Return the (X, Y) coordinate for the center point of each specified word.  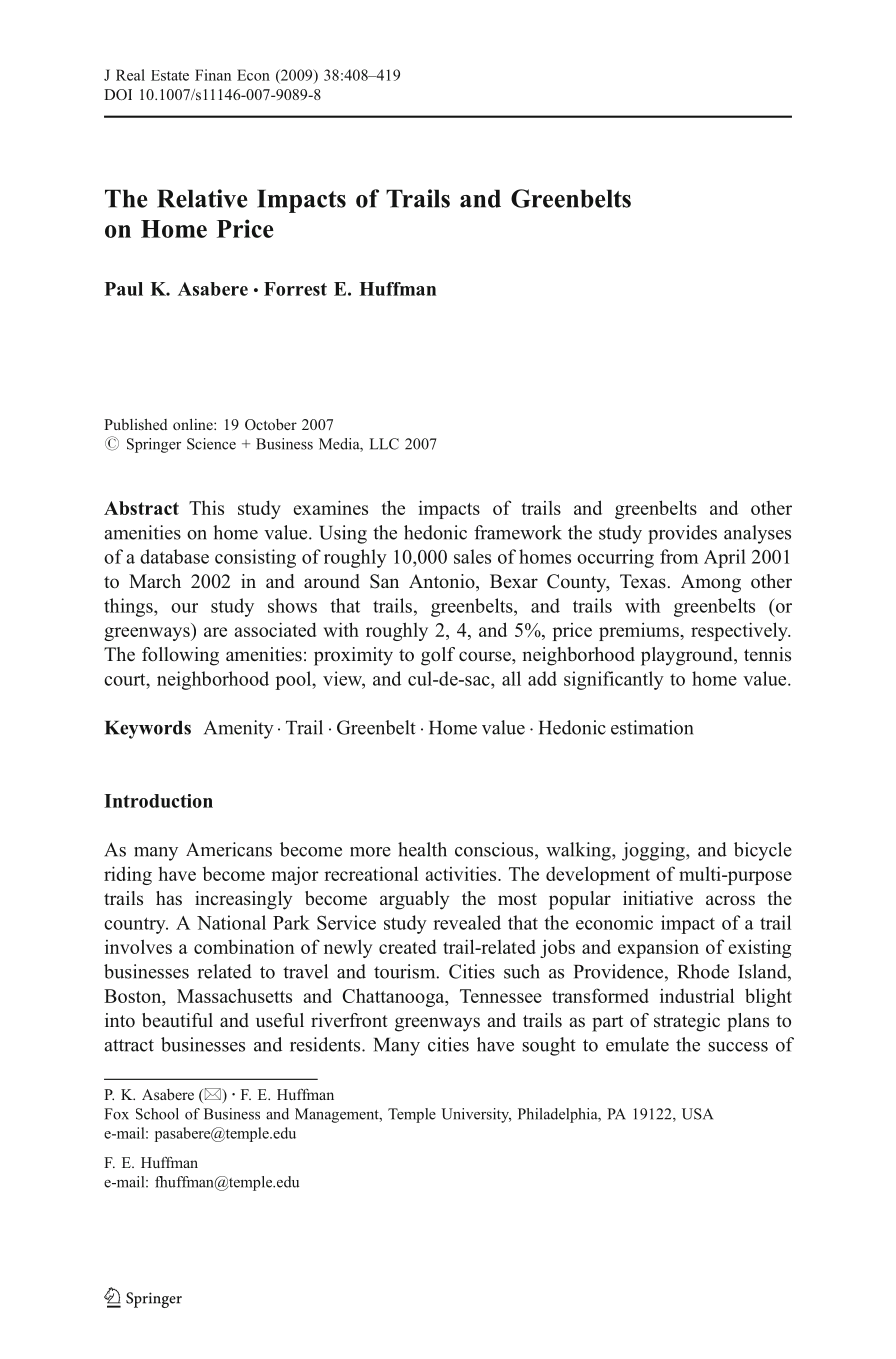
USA (697, 1114)
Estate (170, 75)
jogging (654, 851)
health (422, 849)
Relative (202, 198)
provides (682, 534)
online (194, 424)
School (157, 1114)
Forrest (295, 289)
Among (711, 583)
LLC (384, 444)
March (155, 581)
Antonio (443, 582)
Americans (229, 849)
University (476, 1115)
